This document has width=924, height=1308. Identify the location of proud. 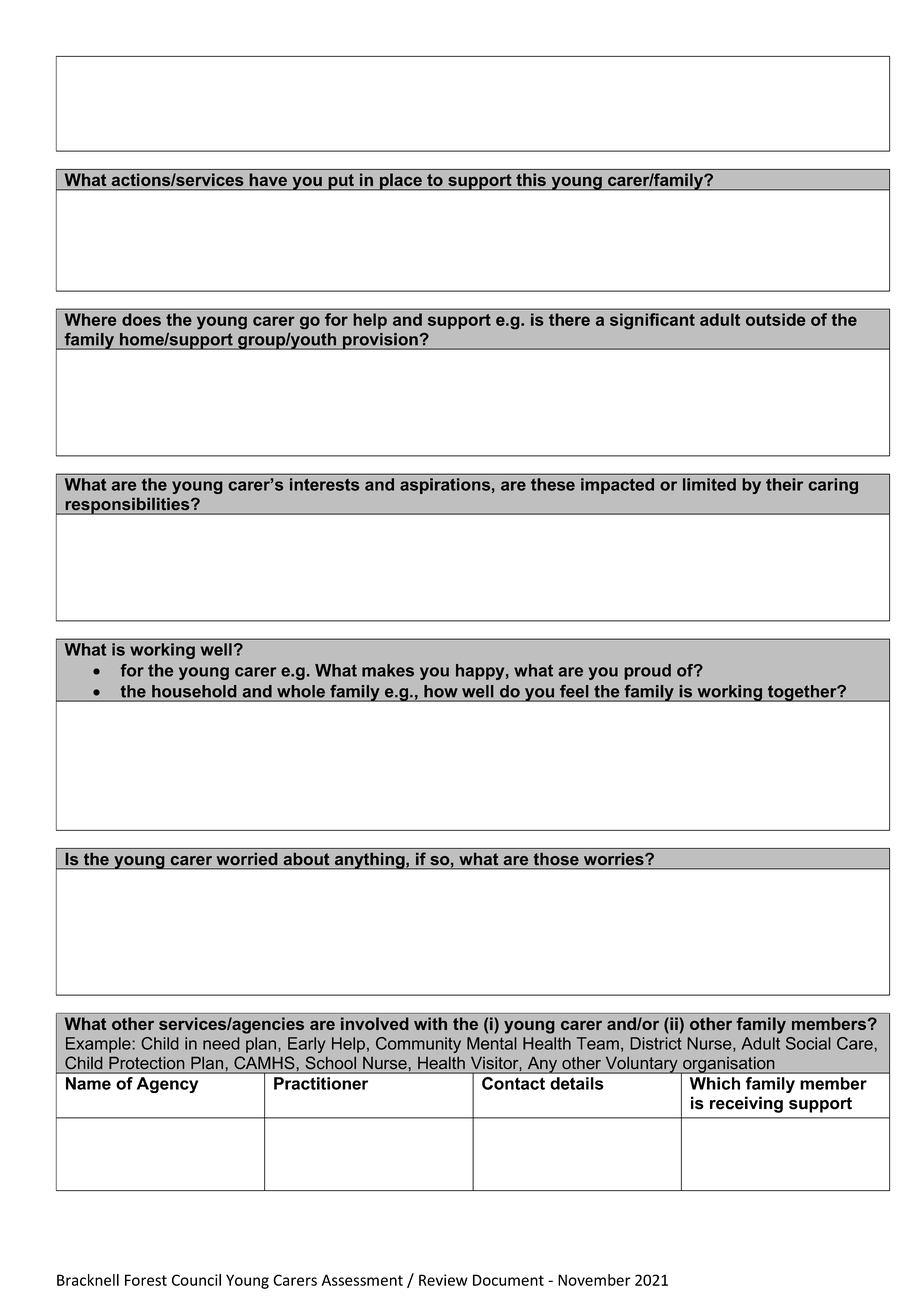
(647, 672).
